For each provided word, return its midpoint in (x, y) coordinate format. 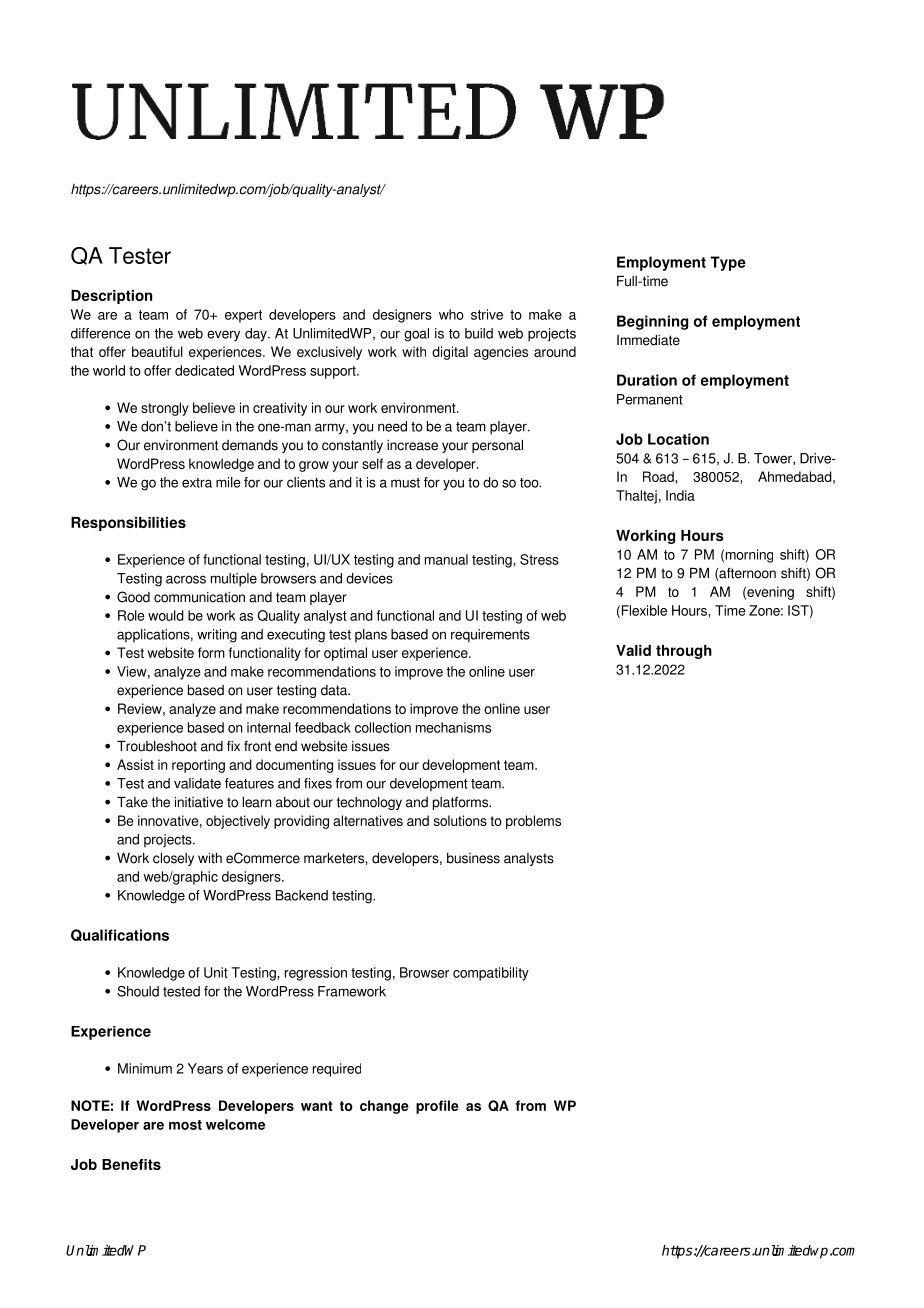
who (451, 314)
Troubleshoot (157, 746)
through (684, 652)
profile (437, 1107)
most (185, 1125)
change (384, 1107)
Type (728, 263)
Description (111, 297)
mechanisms (453, 727)
